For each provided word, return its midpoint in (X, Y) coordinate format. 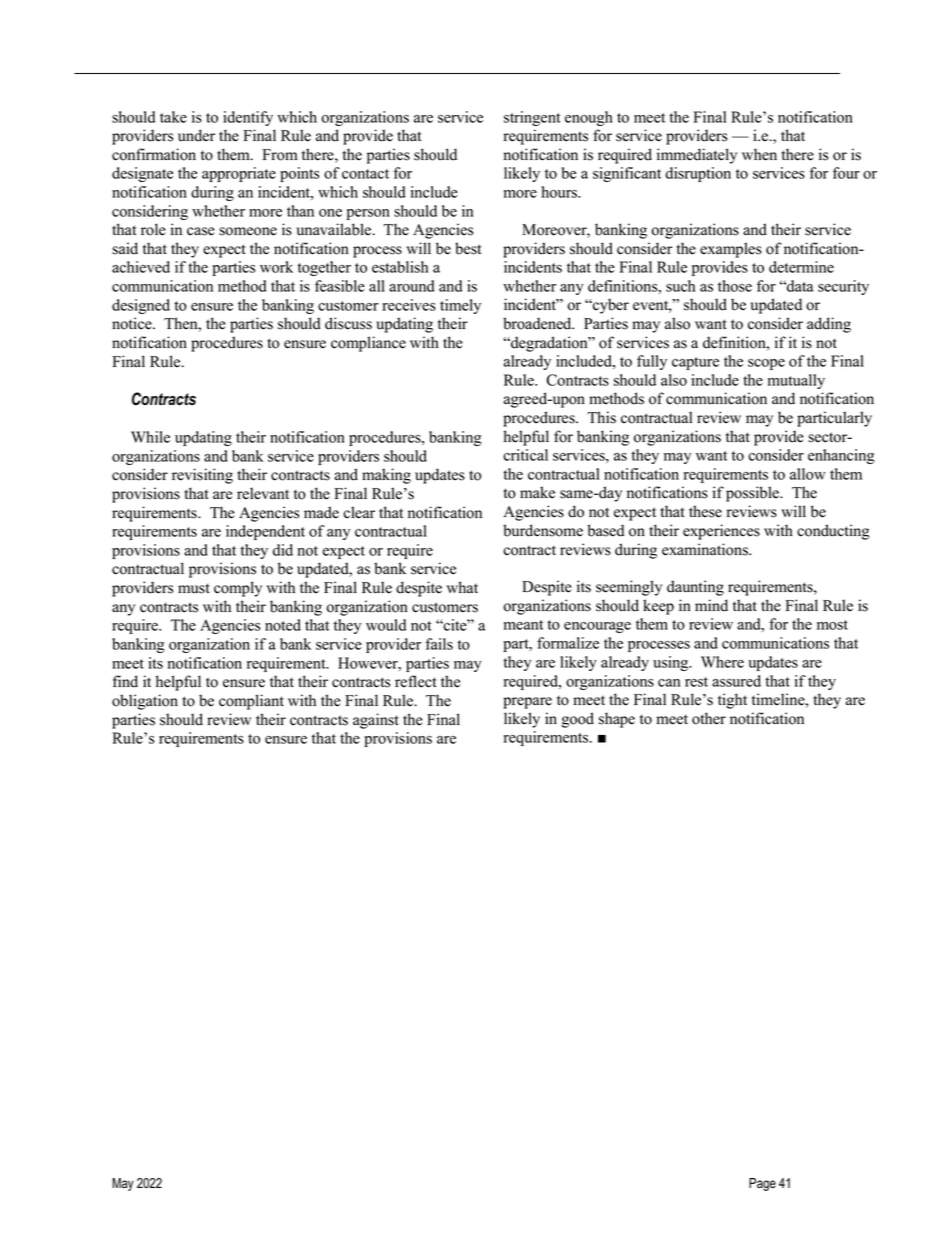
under (196, 135)
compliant (251, 702)
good (578, 720)
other (709, 718)
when (759, 154)
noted (283, 625)
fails (439, 644)
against (376, 721)
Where (722, 662)
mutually (796, 381)
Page (762, 1184)
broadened (538, 323)
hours (560, 192)
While (150, 437)
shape (617, 720)
